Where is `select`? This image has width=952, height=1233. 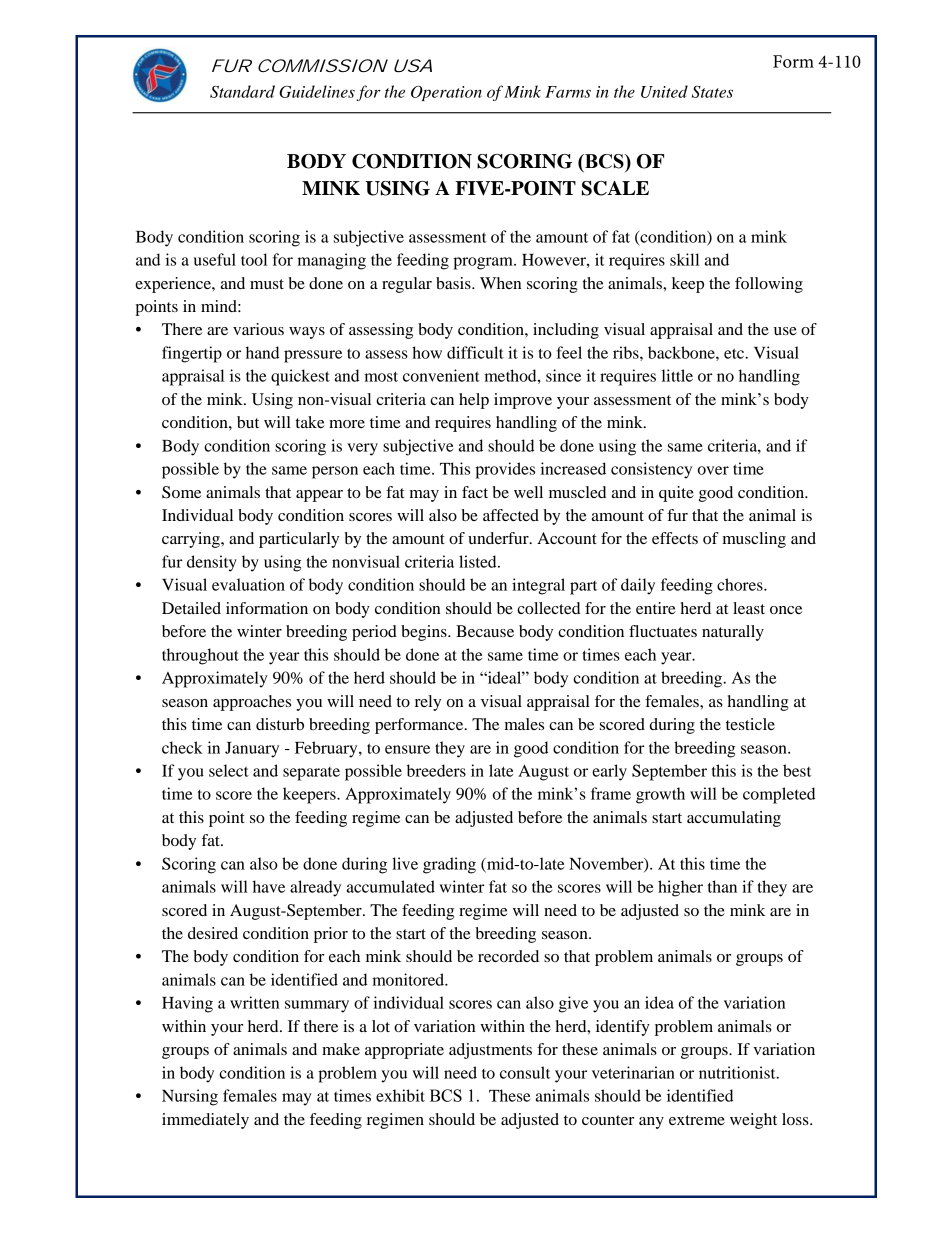 select is located at coordinates (229, 770).
